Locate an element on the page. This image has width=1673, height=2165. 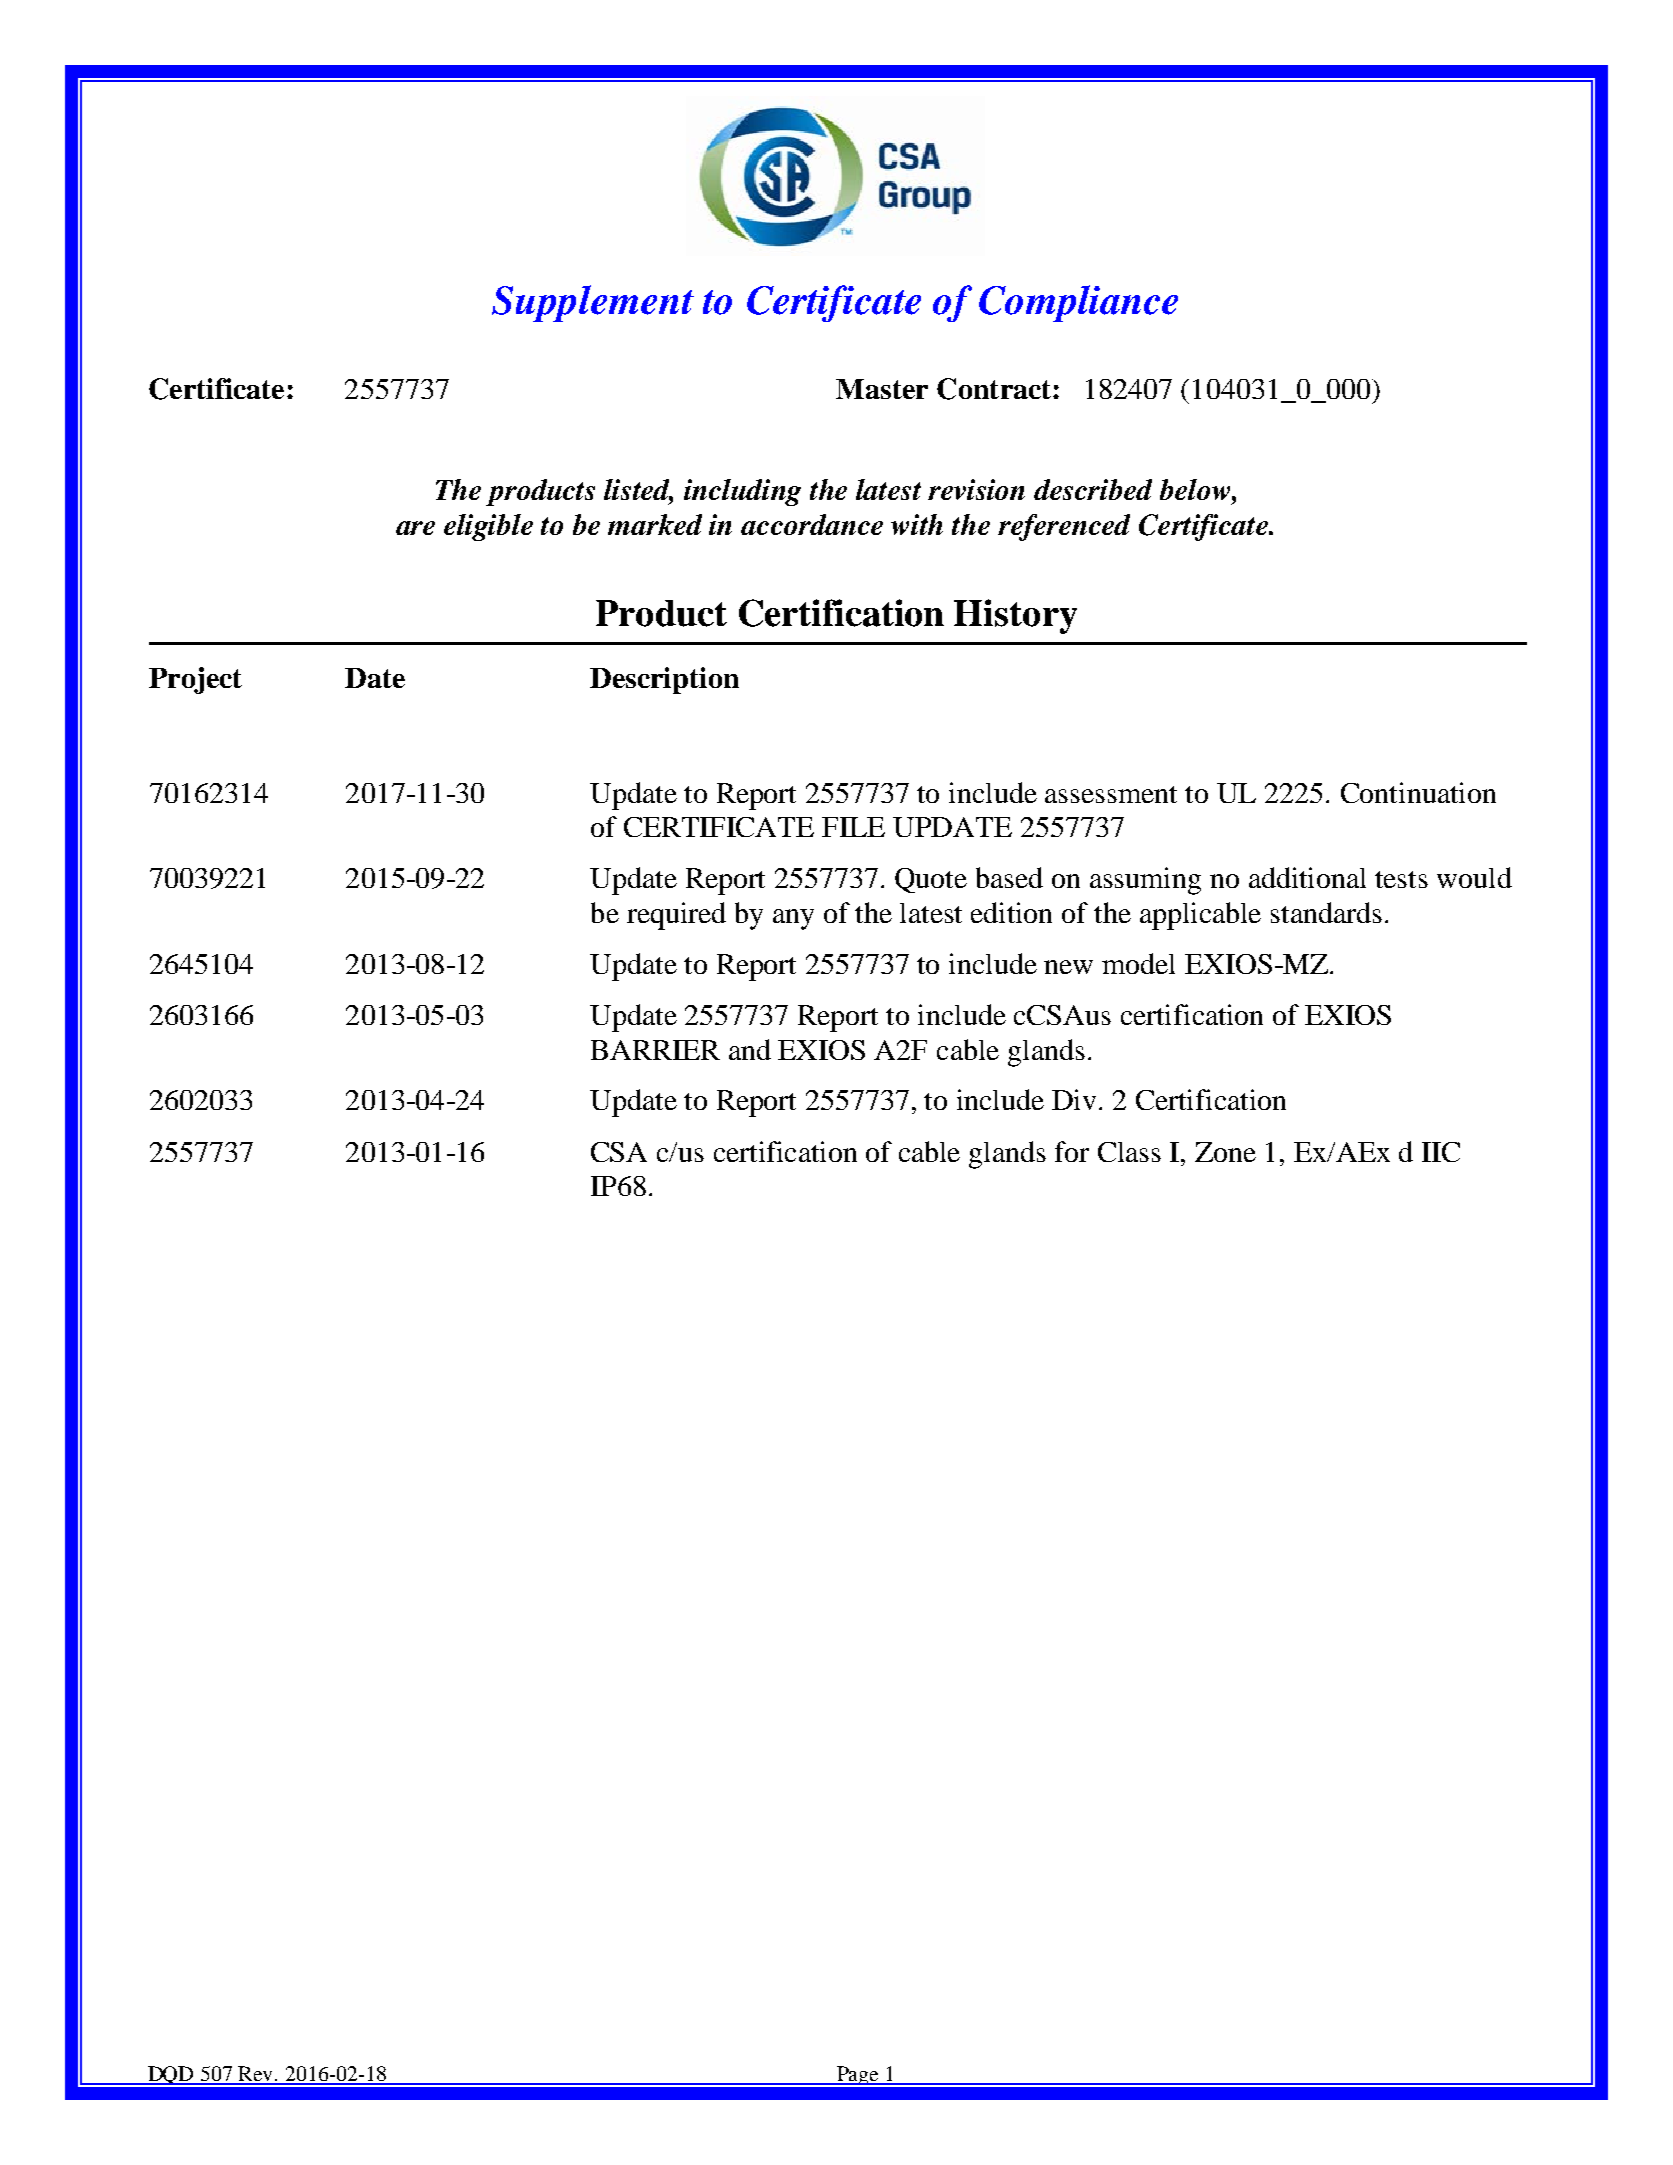
Zone is located at coordinates (1225, 1152).
